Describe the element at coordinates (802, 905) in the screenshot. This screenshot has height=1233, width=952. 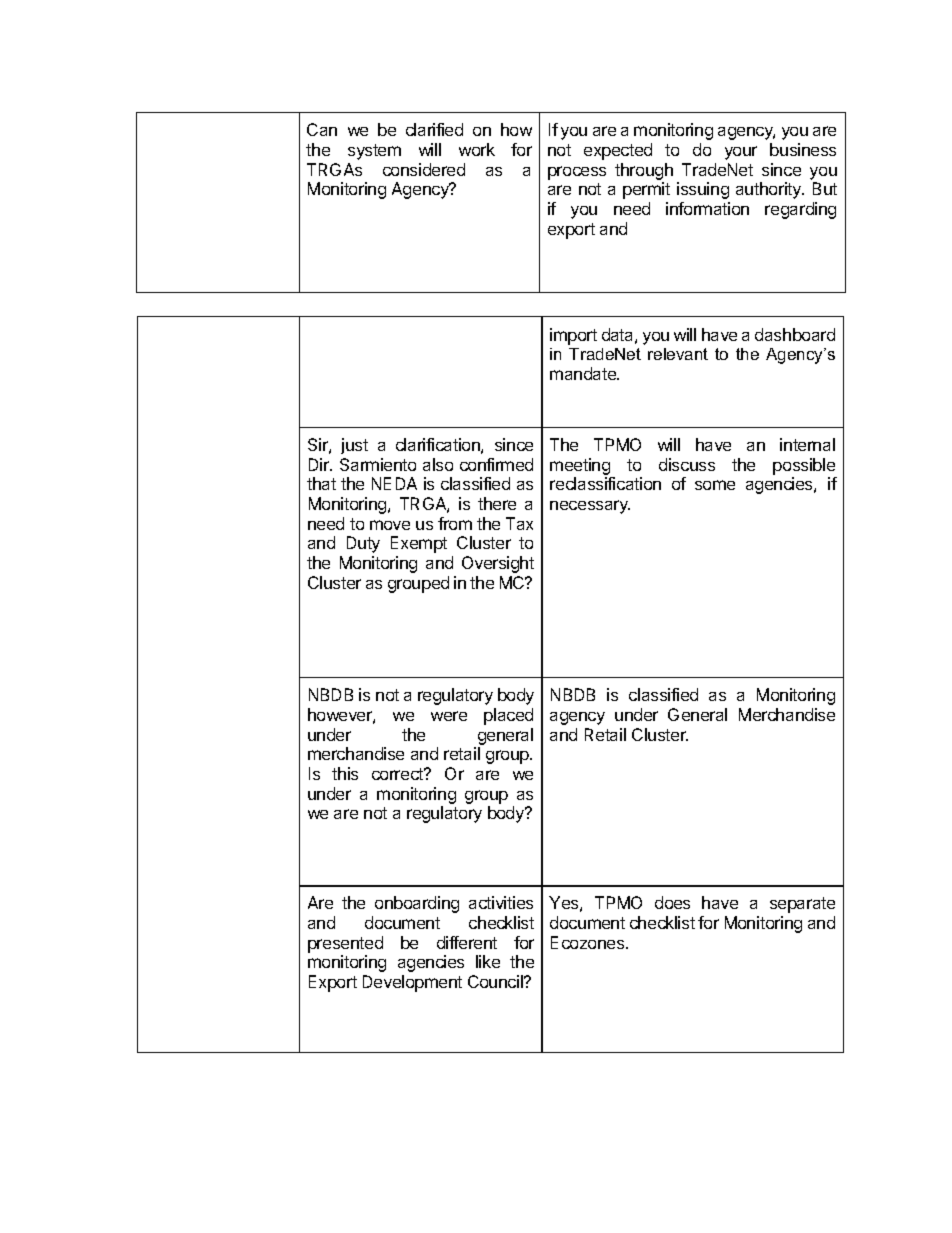
I see `separate` at that location.
